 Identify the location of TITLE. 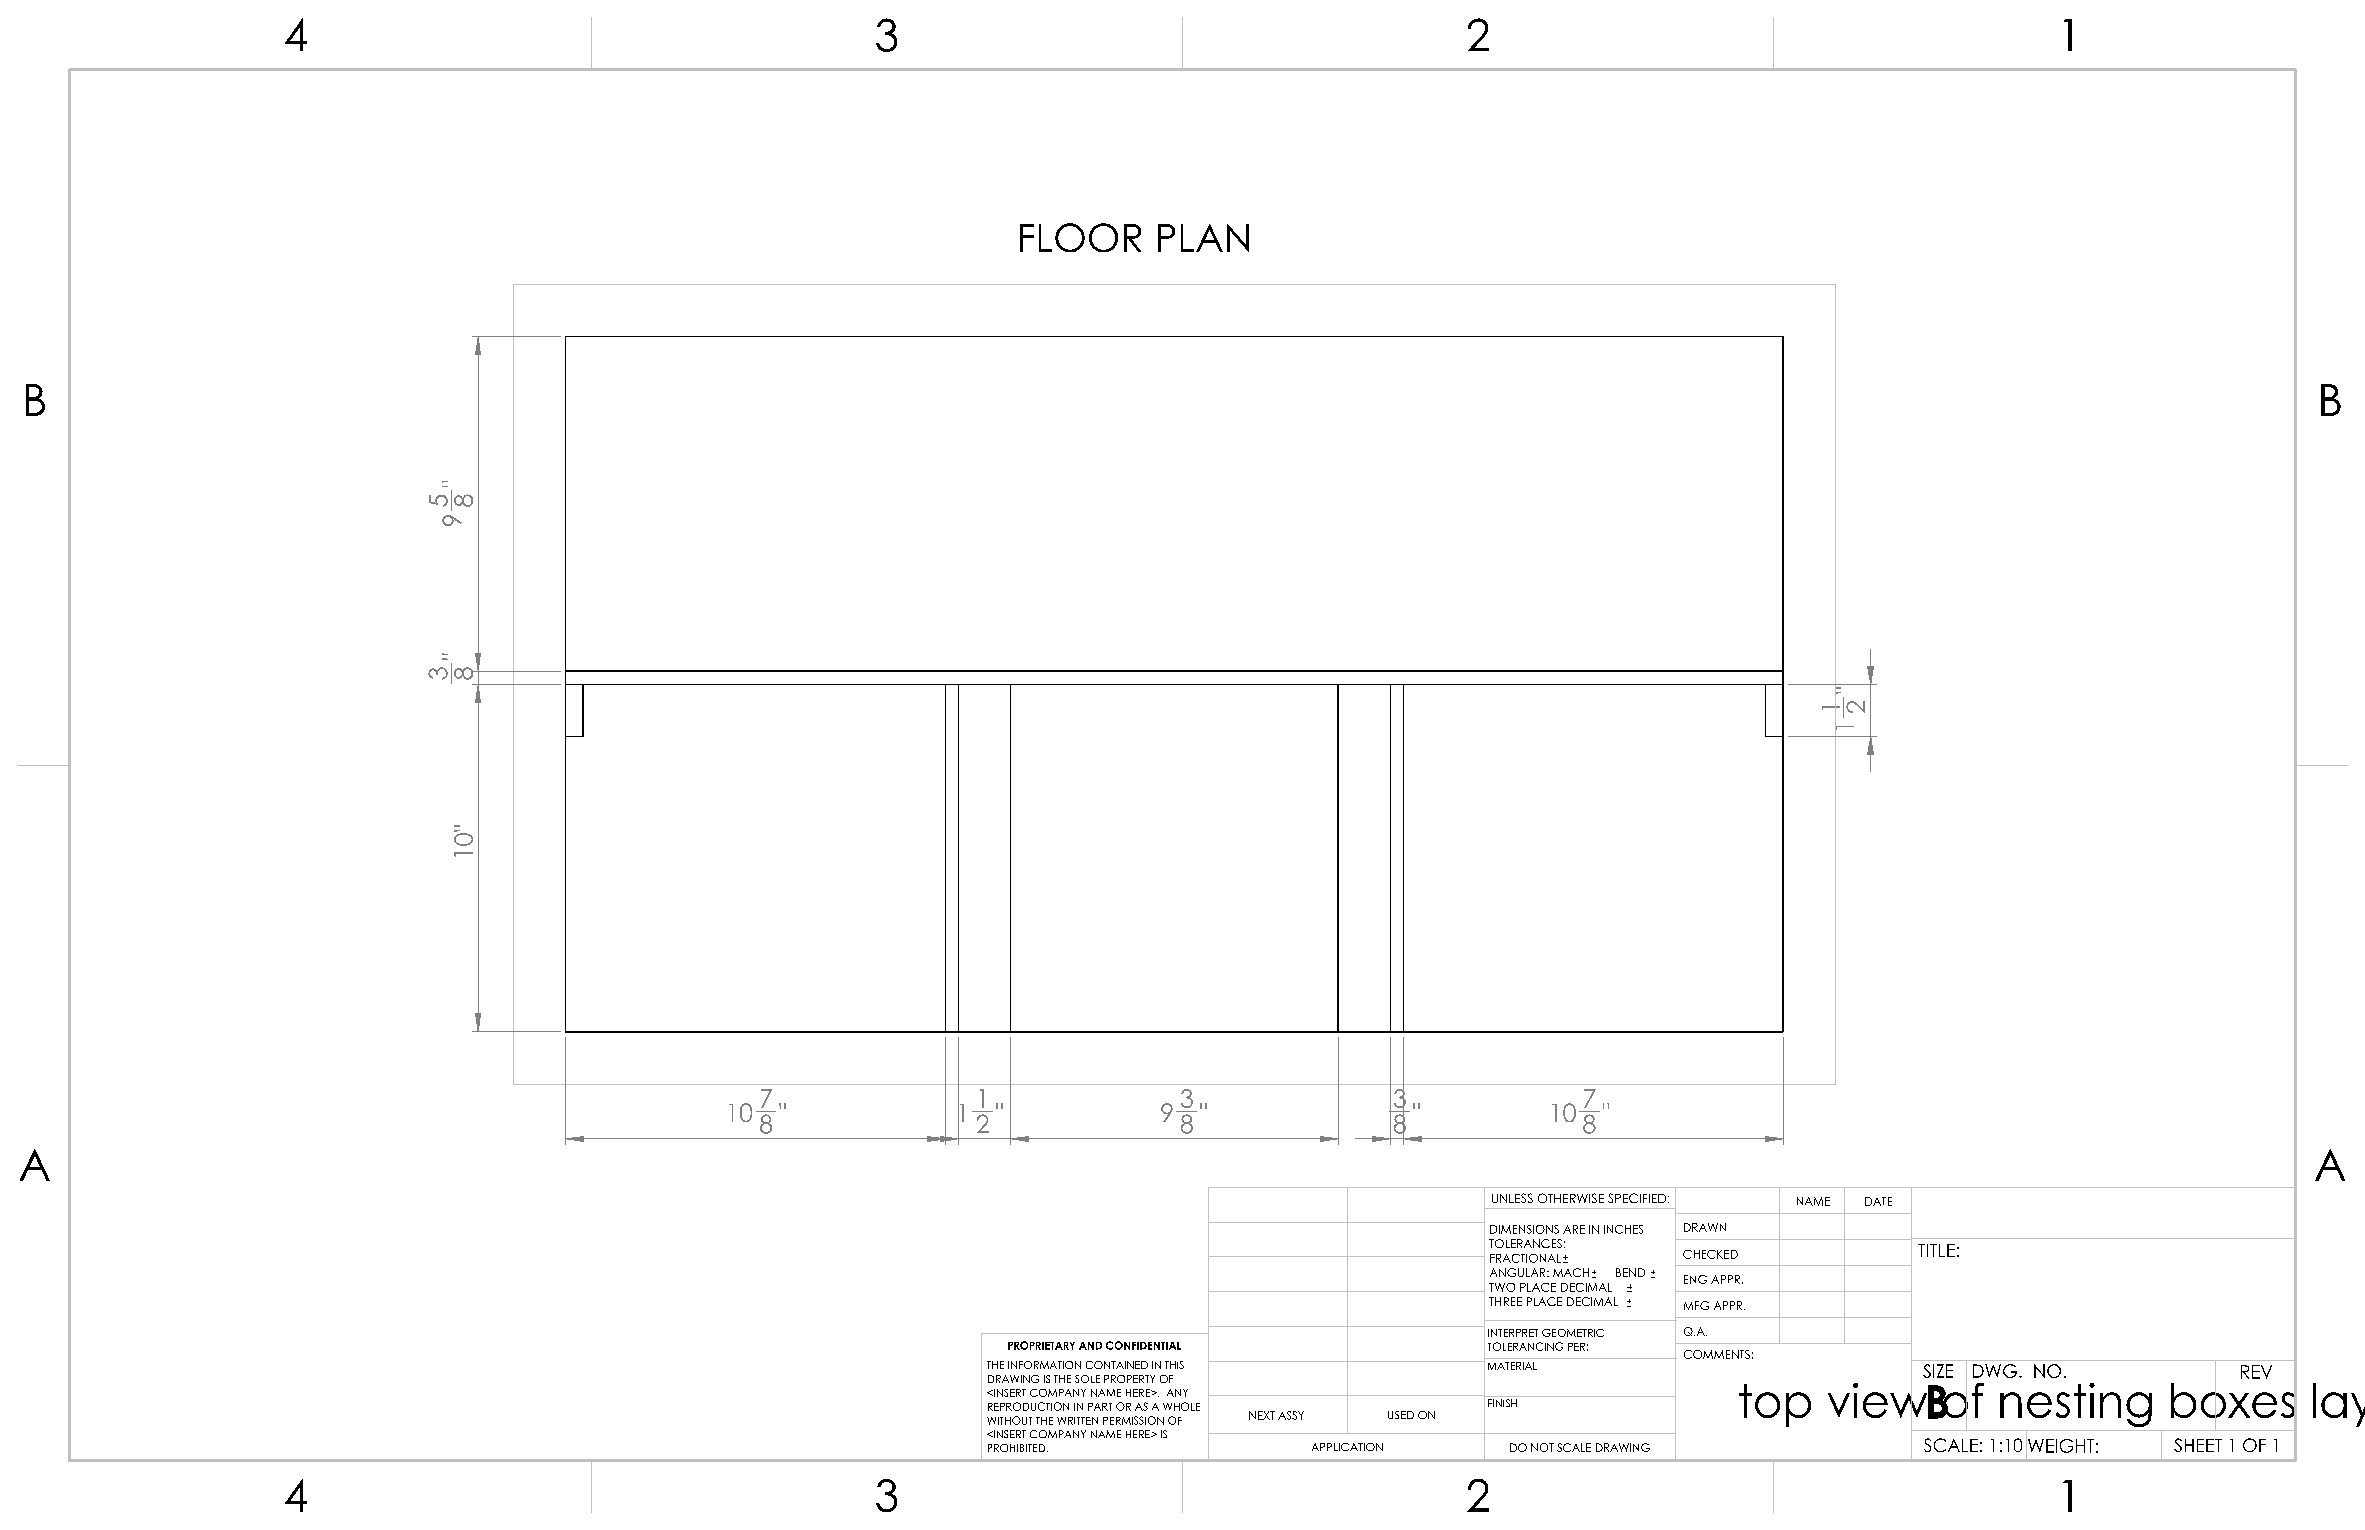
(1936, 1250).
